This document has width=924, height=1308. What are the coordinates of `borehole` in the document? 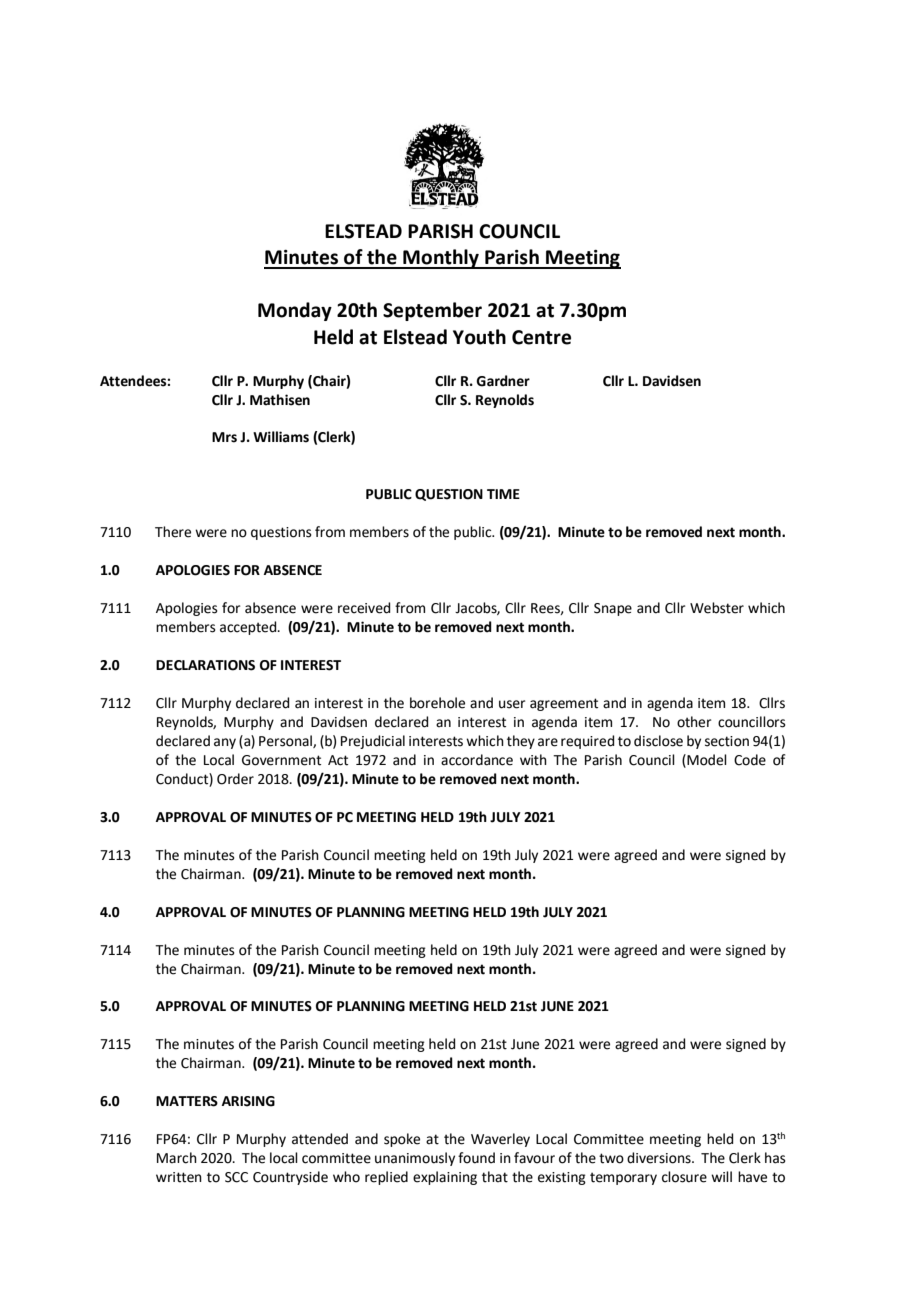 It's located at (437, 703).
